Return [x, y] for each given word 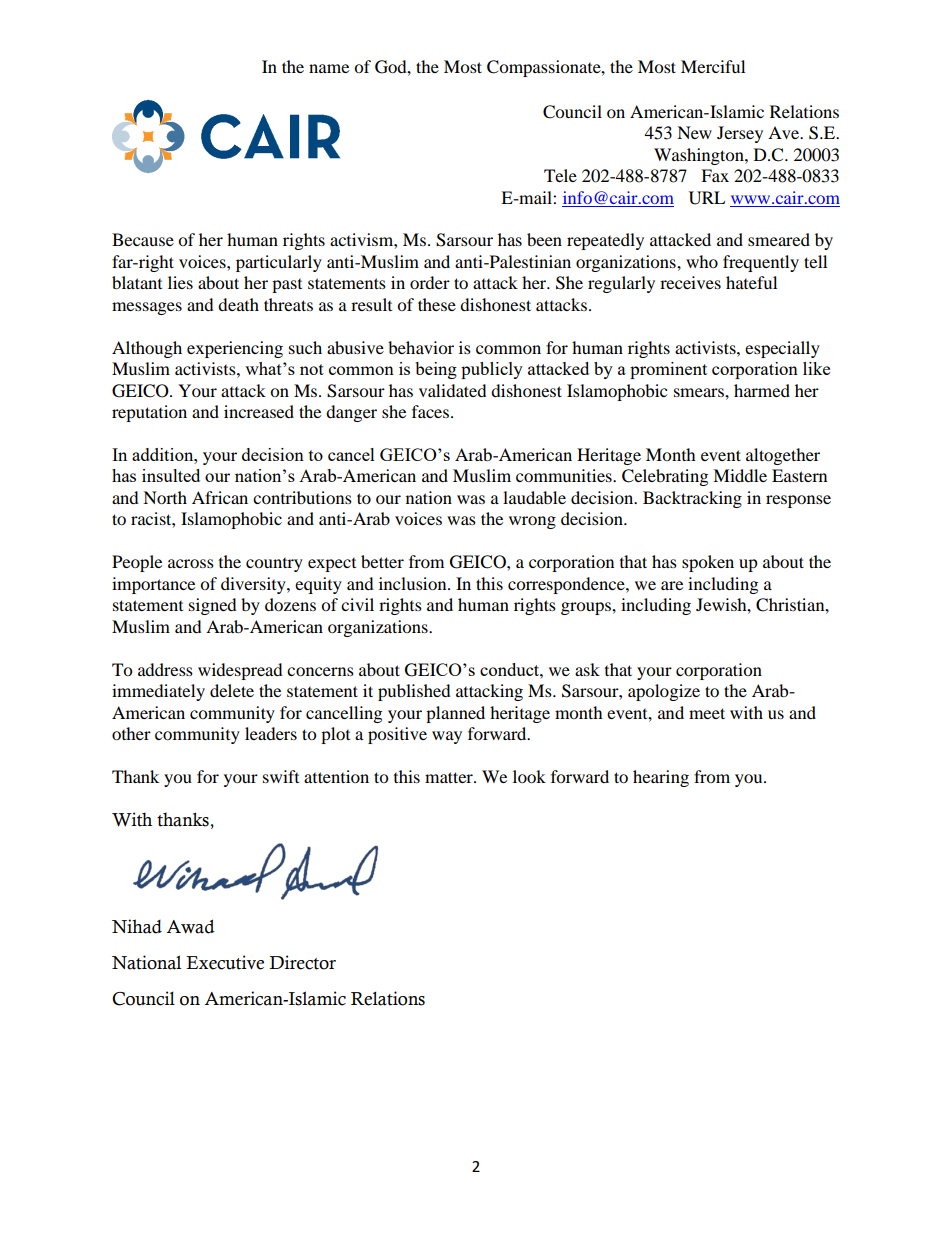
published [414, 692]
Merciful [713, 66]
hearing [661, 778]
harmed [762, 390]
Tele [560, 175]
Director [302, 962]
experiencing [235, 349]
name [329, 68]
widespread [240, 671]
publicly [492, 370]
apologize [664, 692]
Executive [225, 962]
